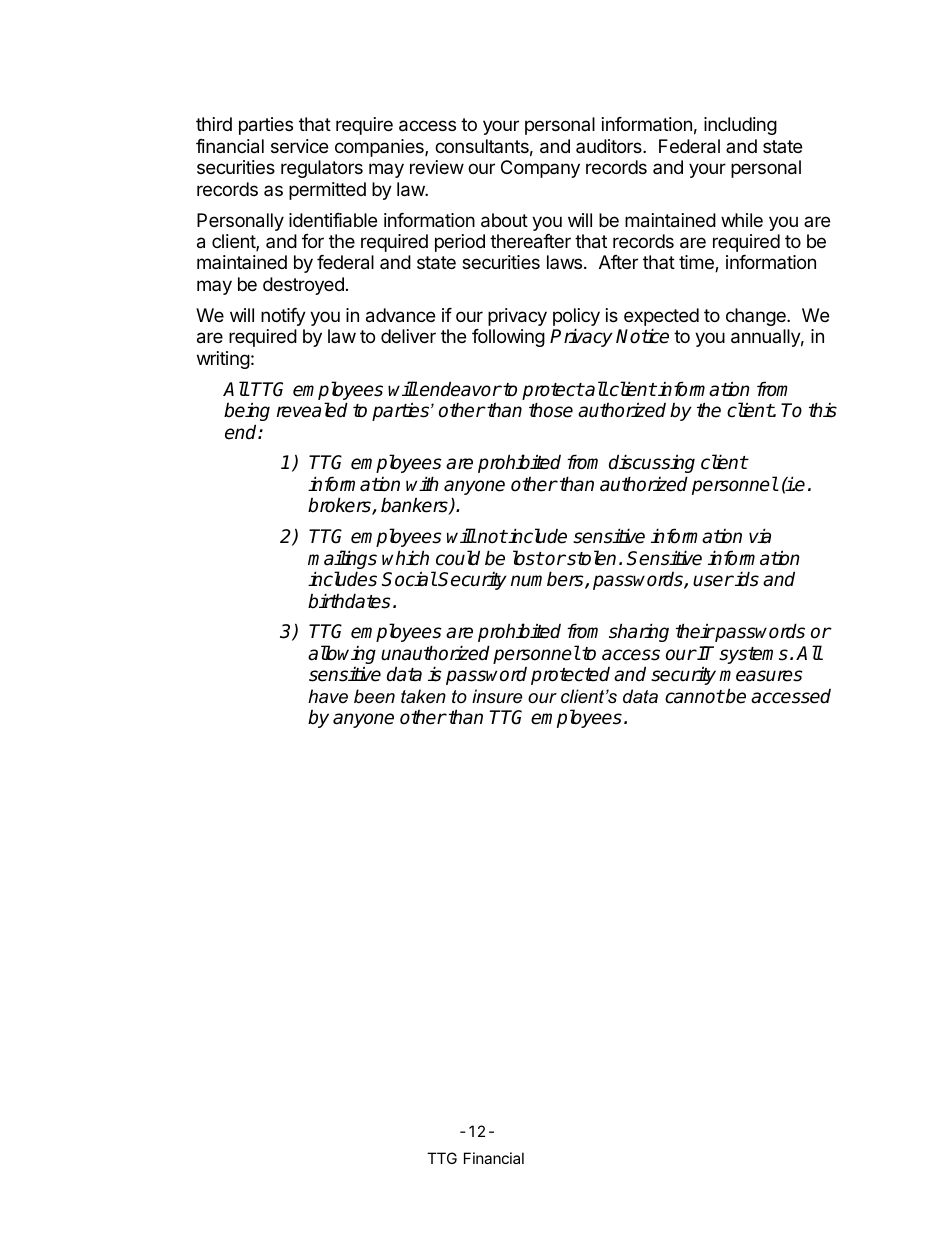  What do you see at coordinates (299, 146) in the document?
I see `service` at bounding box center [299, 146].
